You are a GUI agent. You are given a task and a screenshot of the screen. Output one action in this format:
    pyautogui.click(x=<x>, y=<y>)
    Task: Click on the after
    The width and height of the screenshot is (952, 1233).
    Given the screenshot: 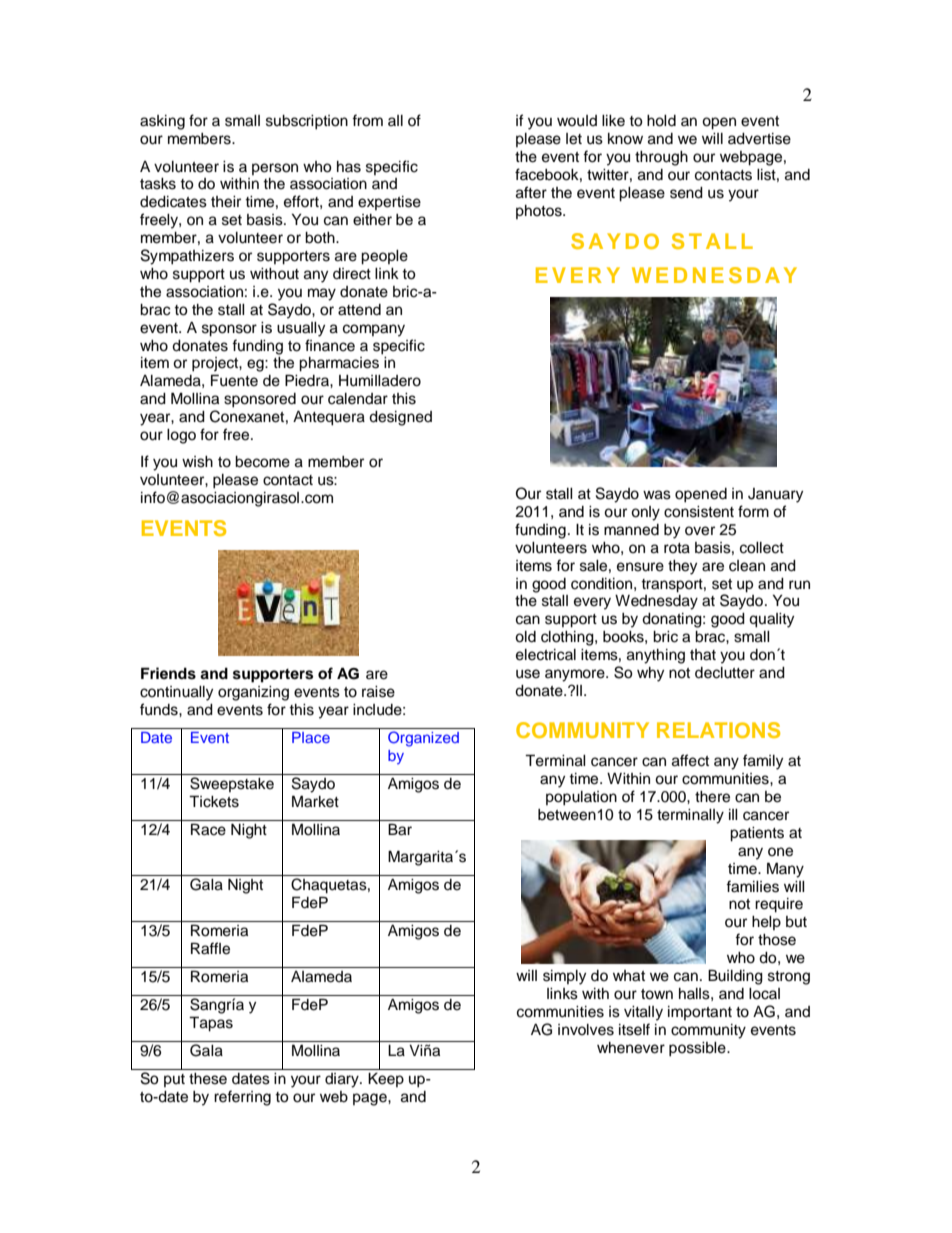 What is the action you would take?
    pyautogui.click(x=531, y=192)
